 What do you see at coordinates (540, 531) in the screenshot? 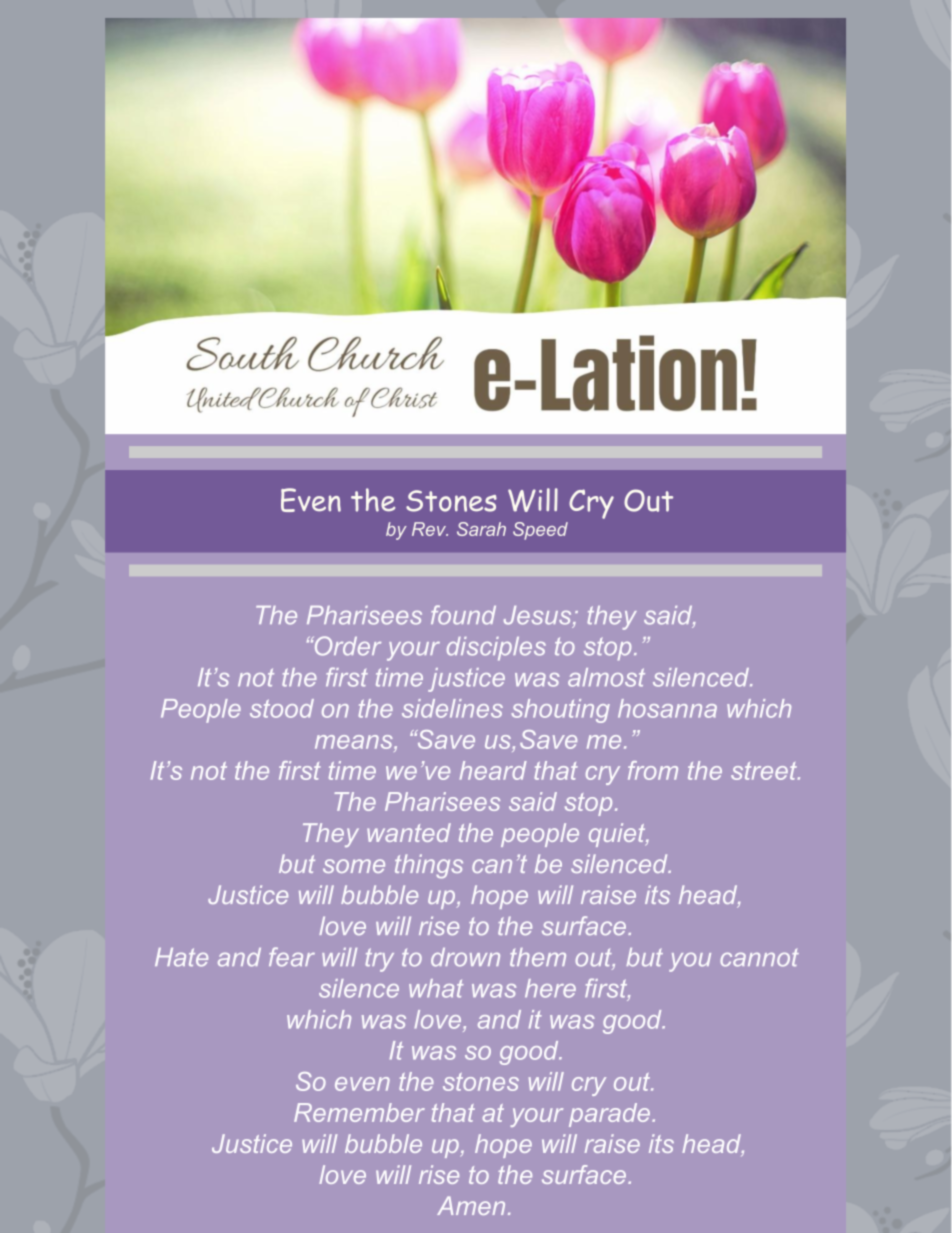
I see `Speed` at bounding box center [540, 531].
